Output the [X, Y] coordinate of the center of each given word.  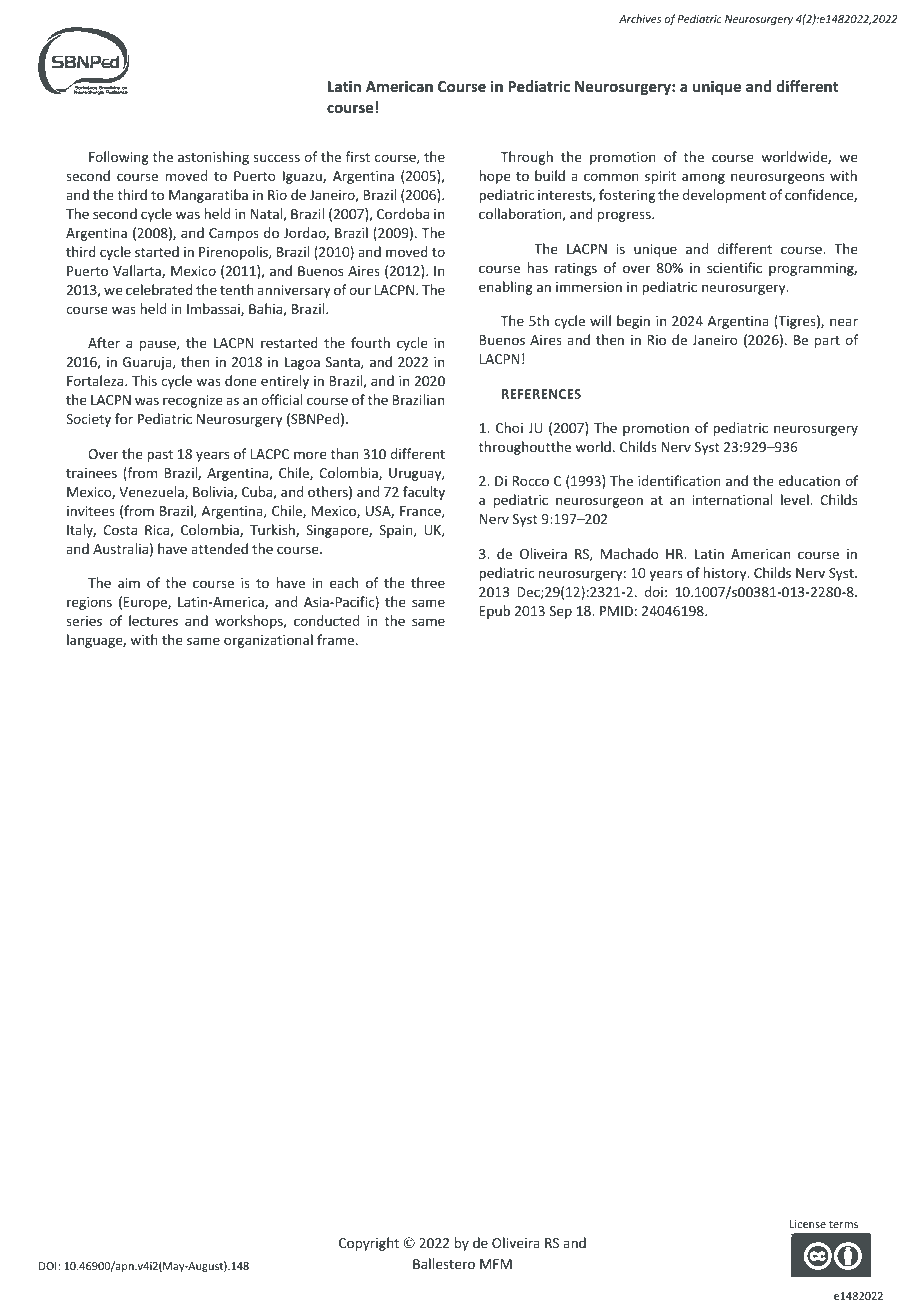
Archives [640, 18]
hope [495, 177]
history [726, 574]
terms [843, 1224]
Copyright [369, 1244]
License [808, 1224]
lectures [153, 620]
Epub [495, 612]
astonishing [213, 158]
